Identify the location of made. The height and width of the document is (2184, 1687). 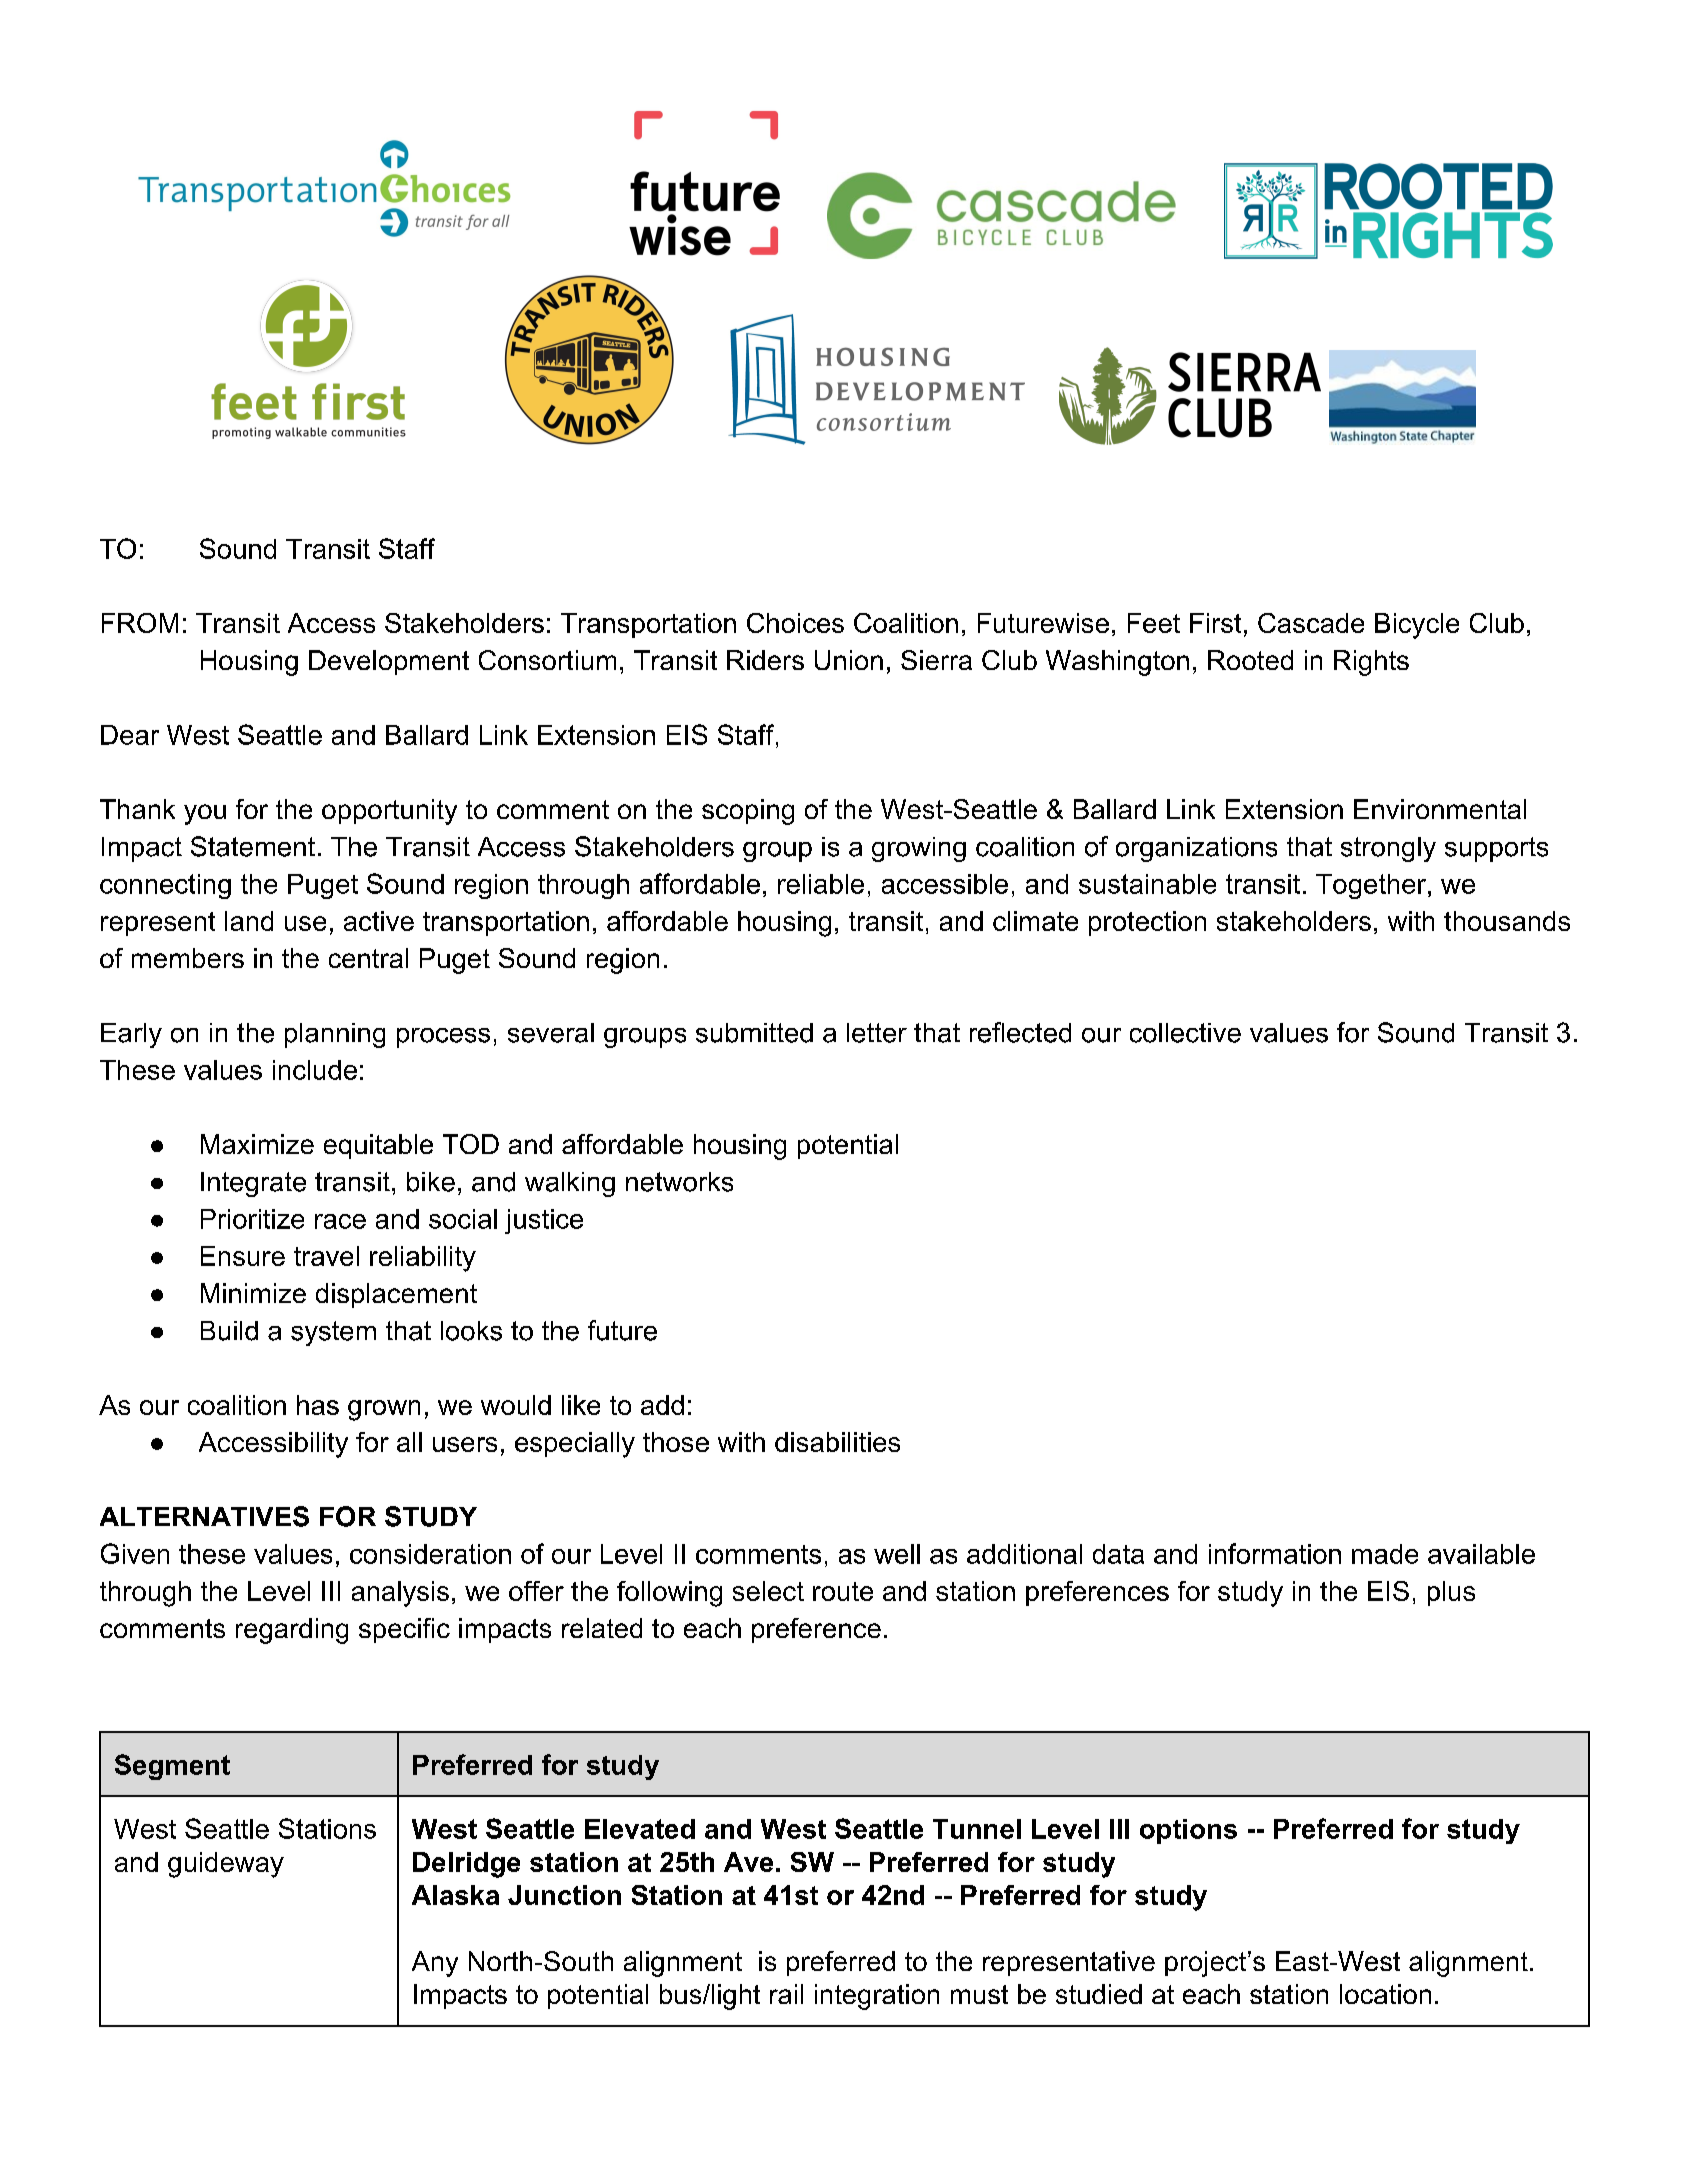
(1385, 1554).
